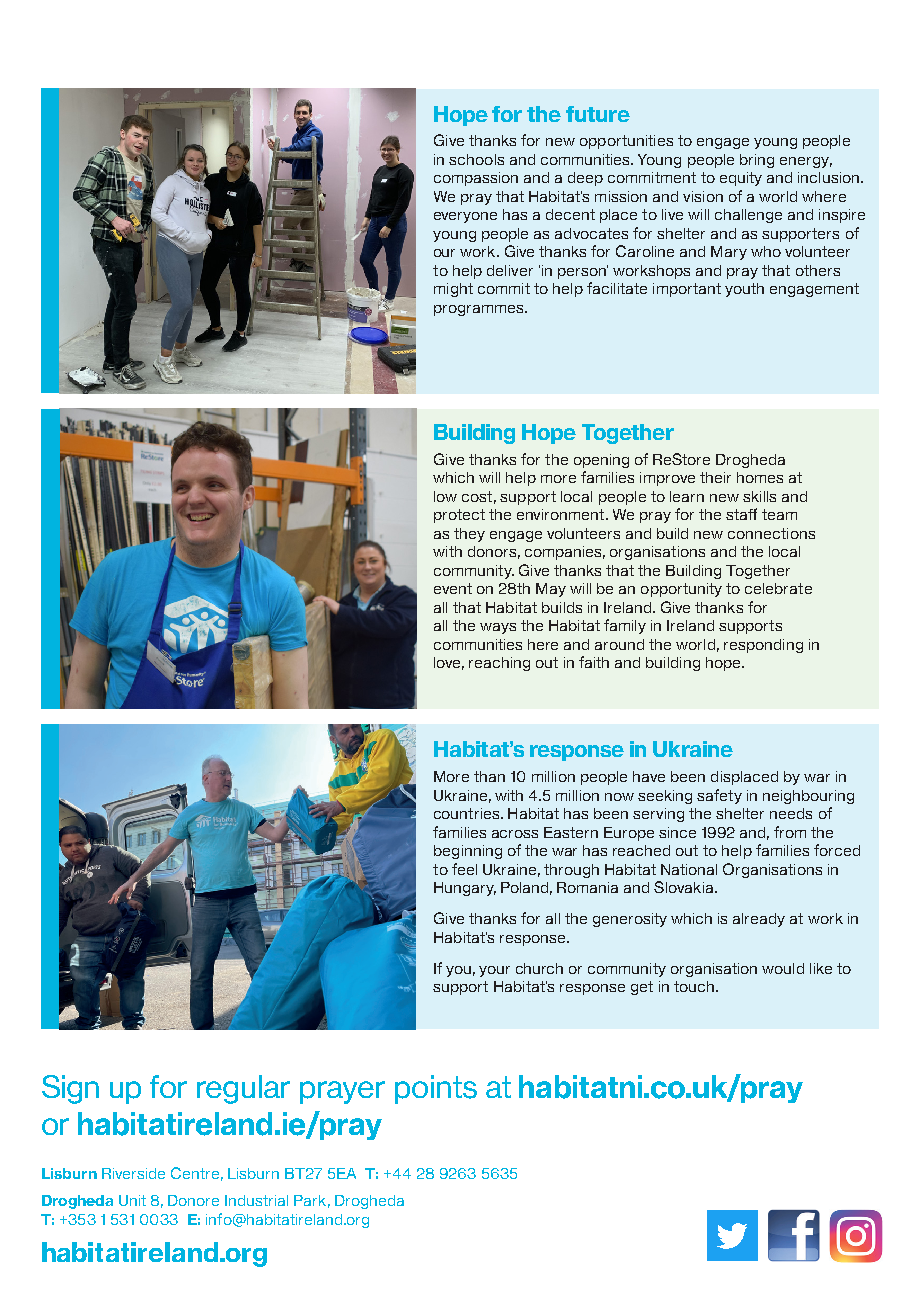 Image resolution: width=924 pixels, height=1311 pixels. Describe the element at coordinates (476, 159) in the page. I see `schools` at that location.
